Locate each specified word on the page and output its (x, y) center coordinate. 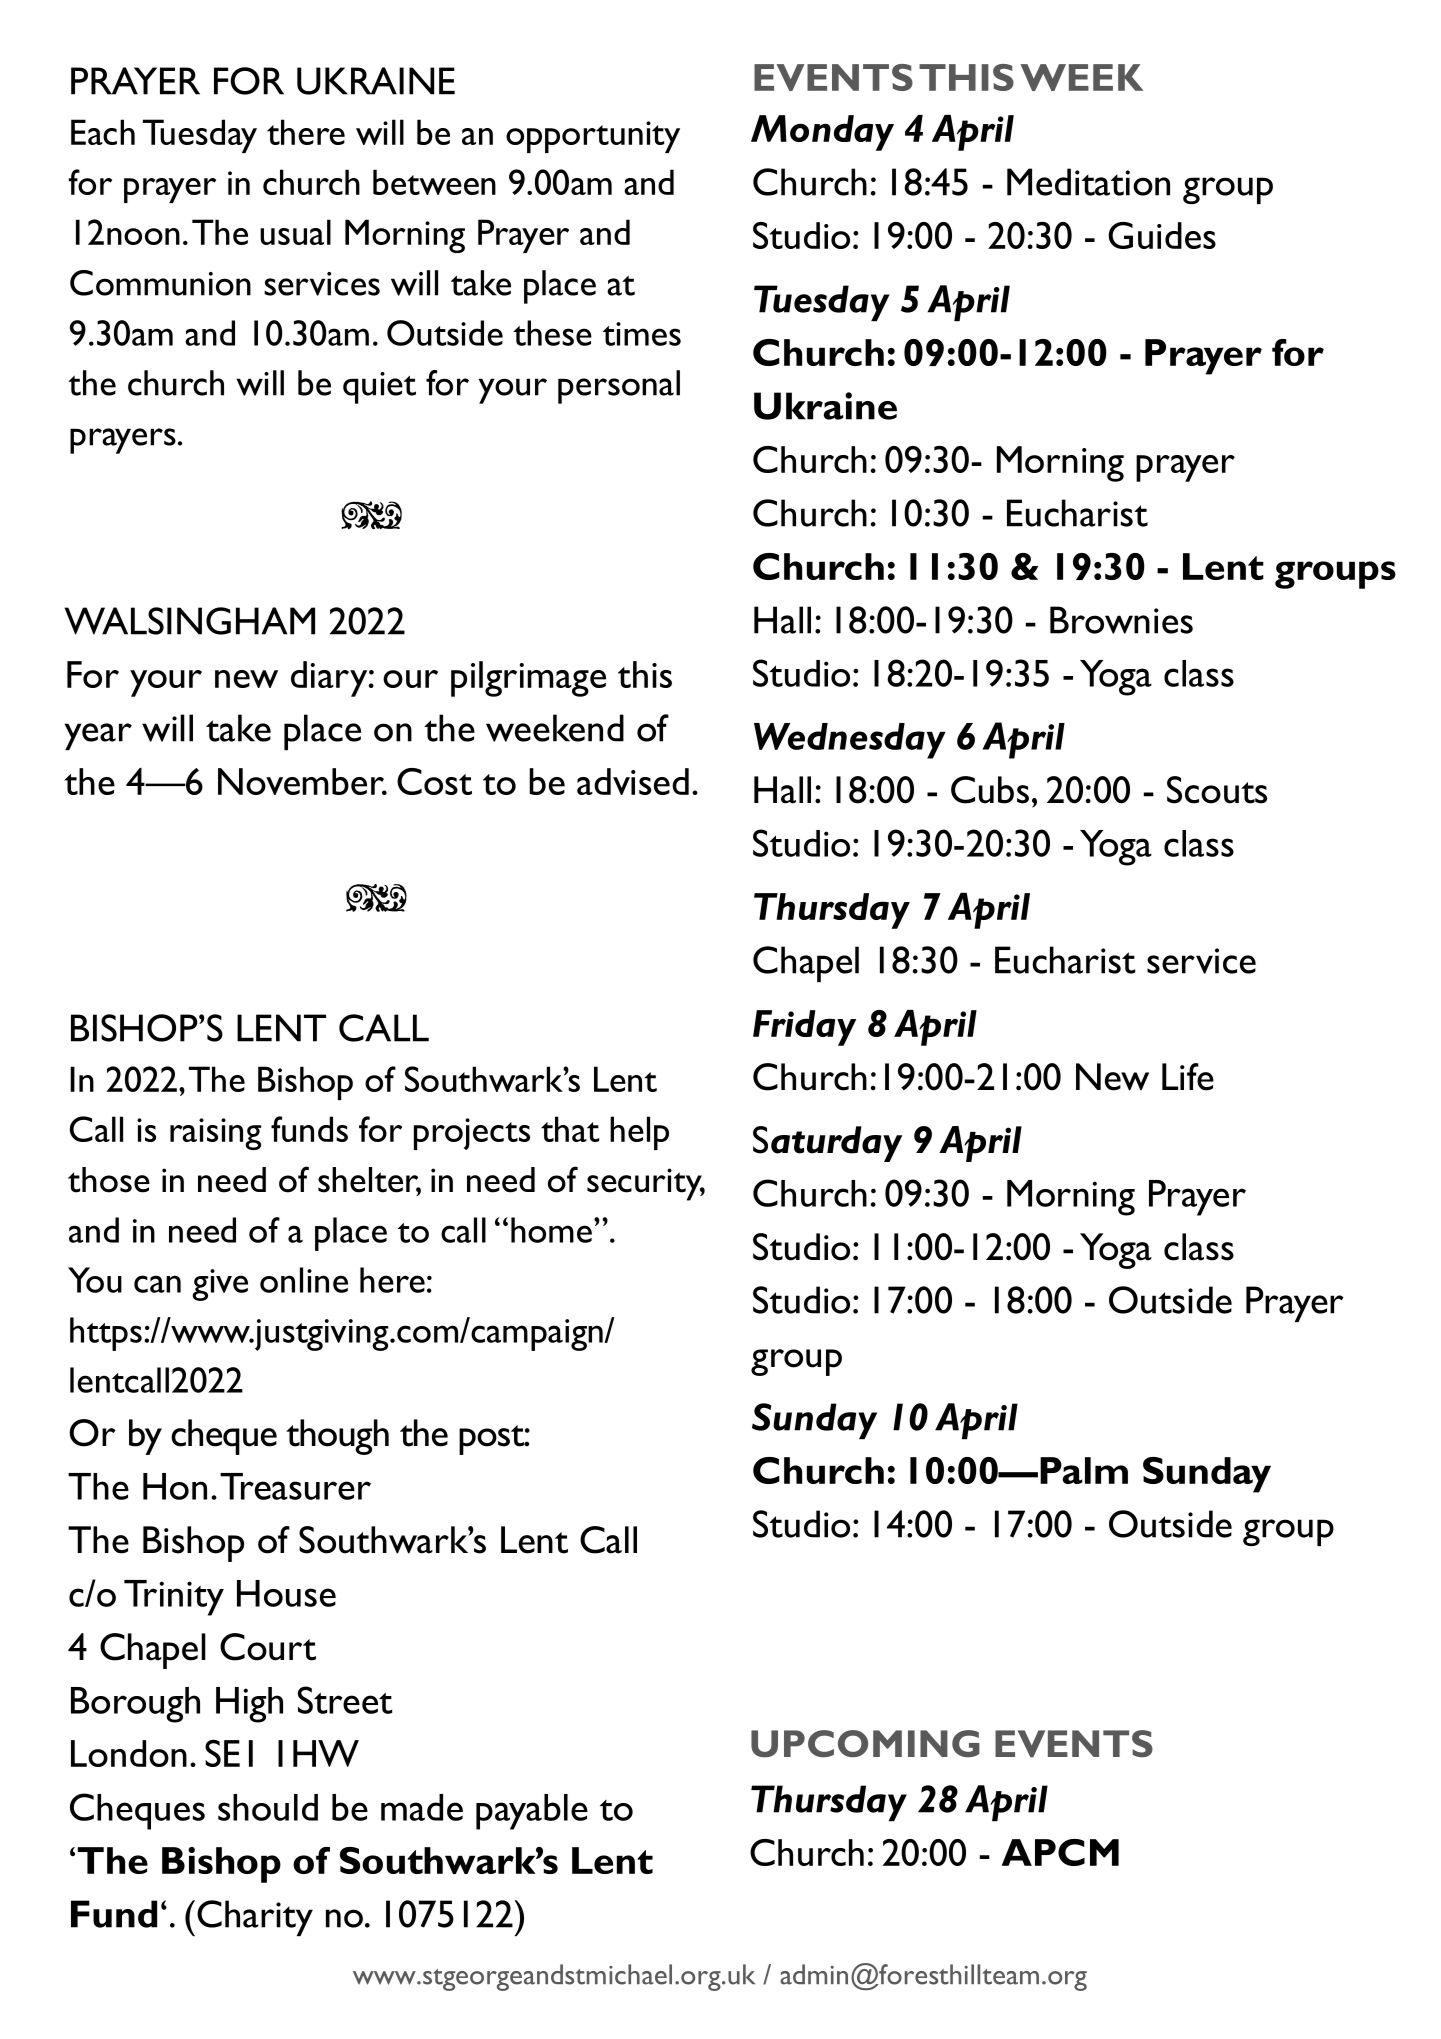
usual (295, 232)
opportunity (593, 137)
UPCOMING (865, 1744)
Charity (255, 1918)
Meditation (1088, 182)
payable (532, 1812)
